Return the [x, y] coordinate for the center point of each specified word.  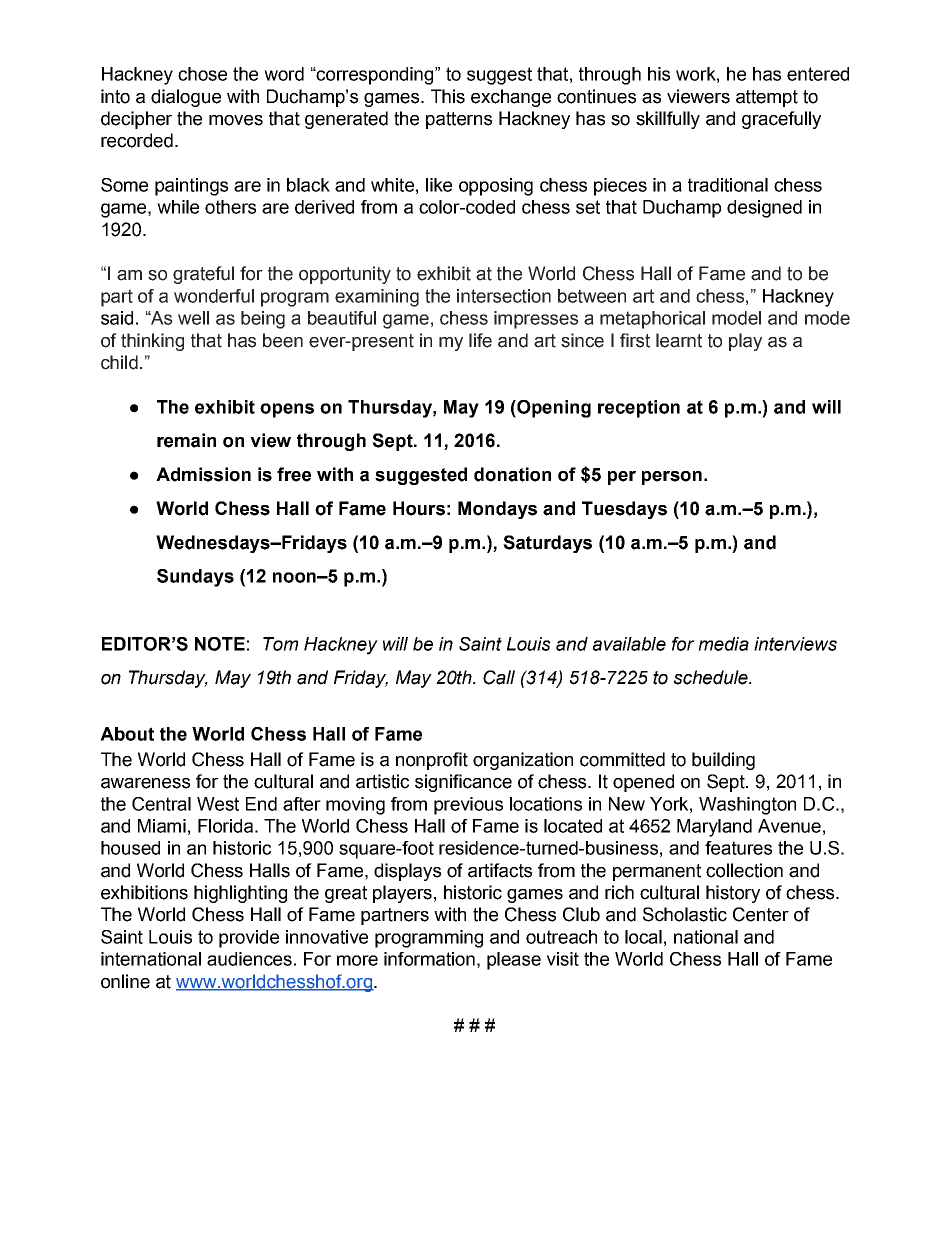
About [127, 734]
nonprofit [432, 761]
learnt [679, 340]
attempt [767, 98]
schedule [712, 677]
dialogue [186, 98]
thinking [152, 342]
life [480, 340]
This [448, 96]
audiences [249, 959]
